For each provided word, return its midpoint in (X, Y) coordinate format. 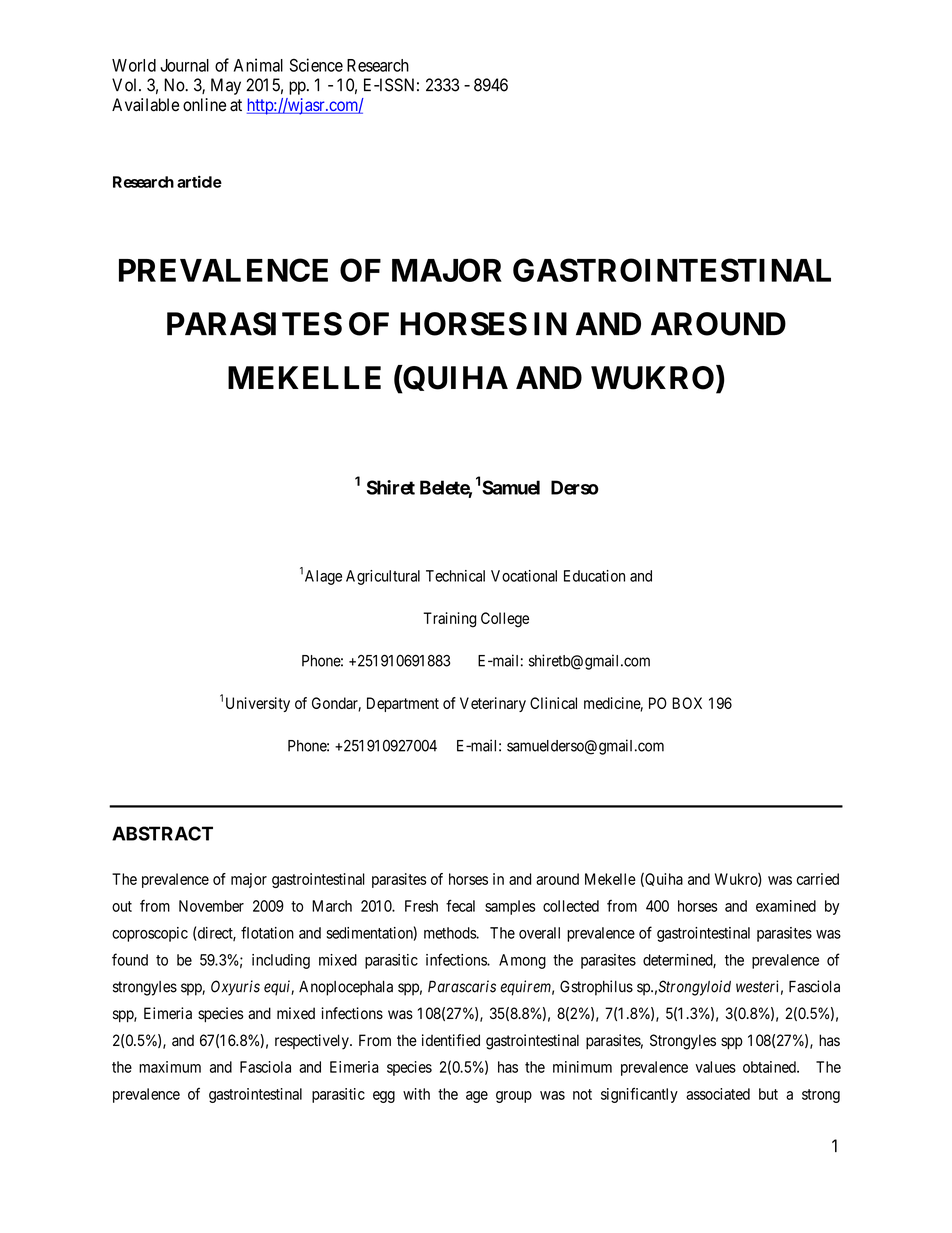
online (204, 105)
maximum (170, 1067)
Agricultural (383, 577)
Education (594, 576)
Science (316, 65)
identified (451, 1040)
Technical (455, 576)
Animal (258, 65)
